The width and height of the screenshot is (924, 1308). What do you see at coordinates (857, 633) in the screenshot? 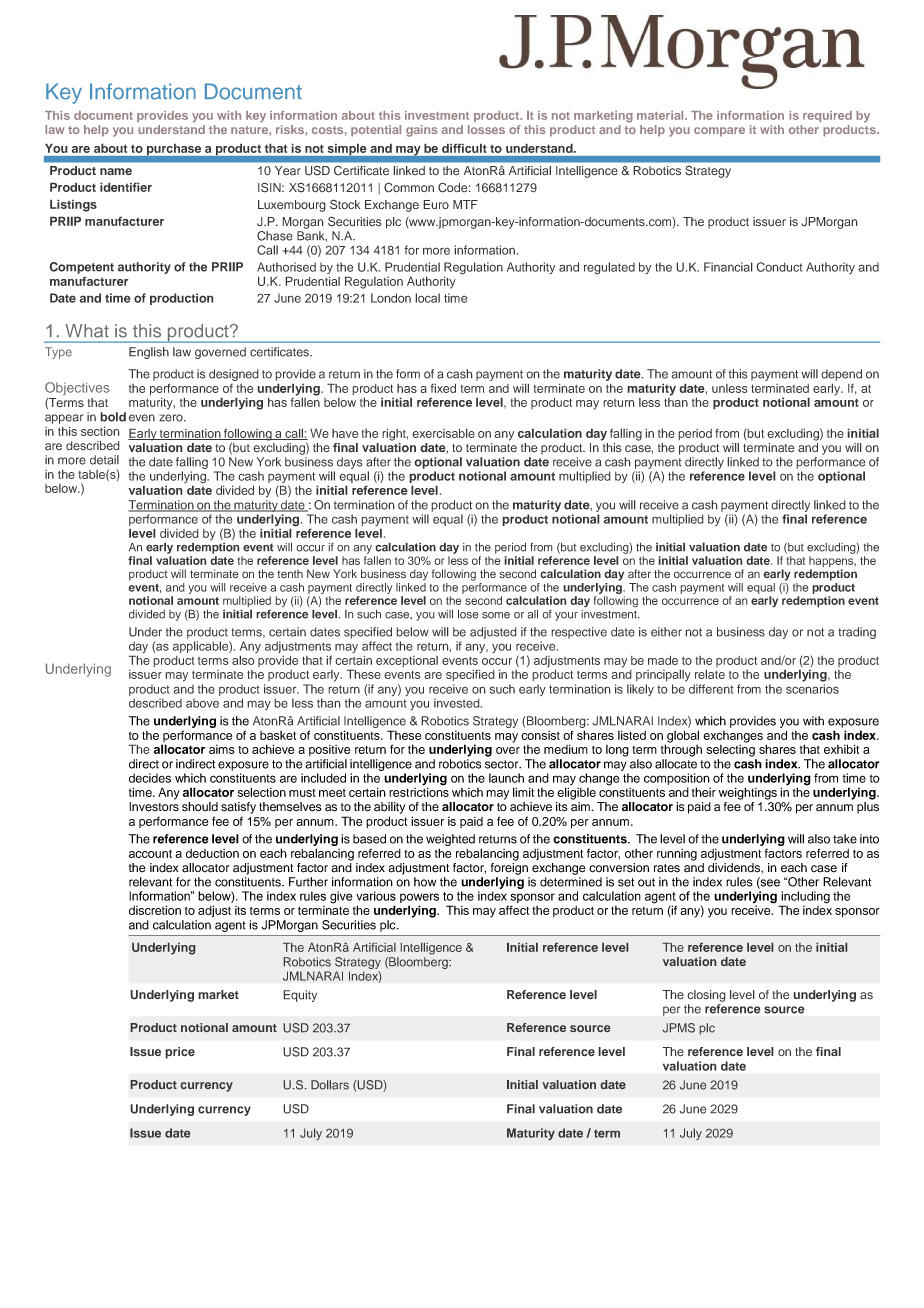
I see `trading` at bounding box center [857, 633].
